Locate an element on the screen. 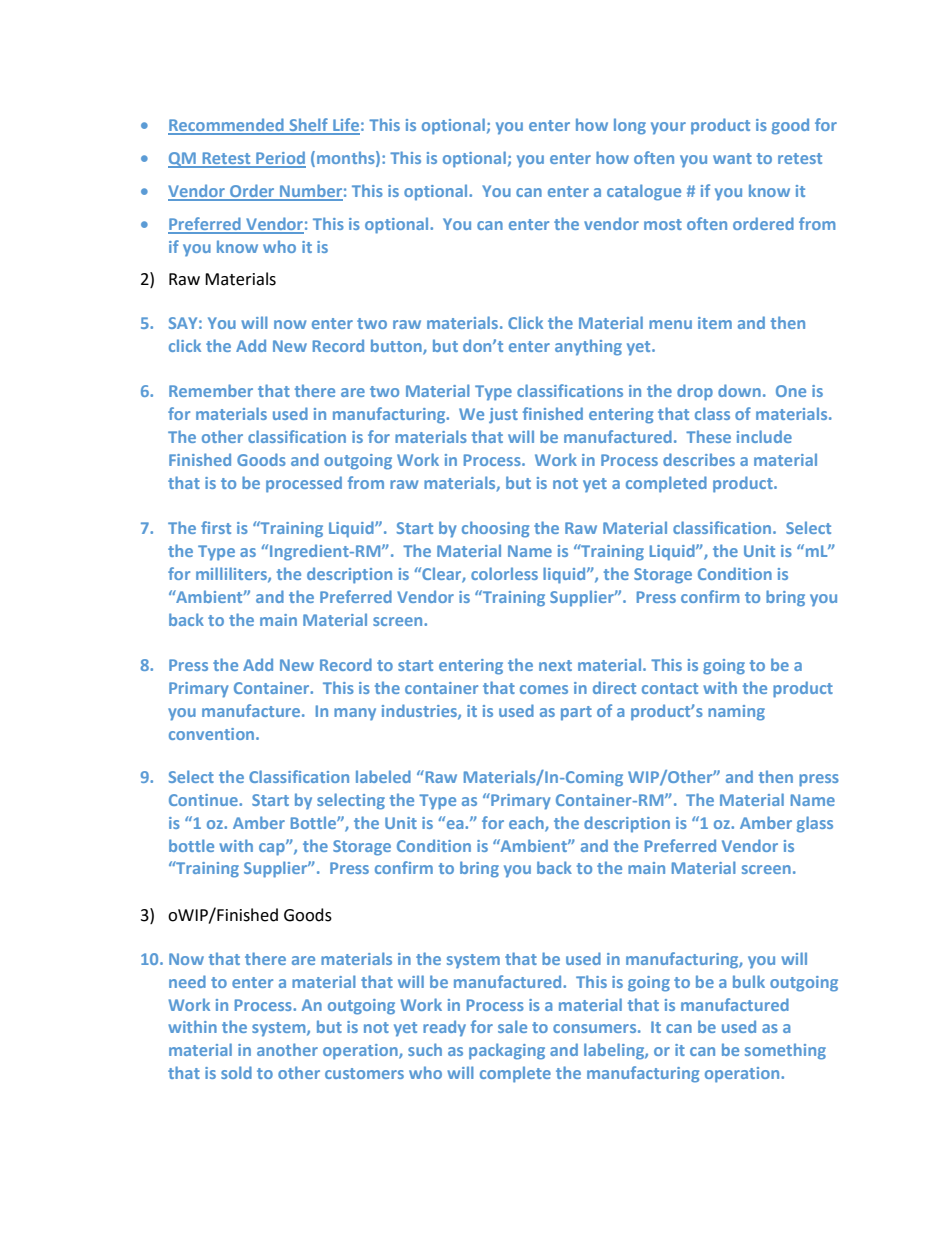 The image size is (952, 1233). include is located at coordinates (764, 436).
